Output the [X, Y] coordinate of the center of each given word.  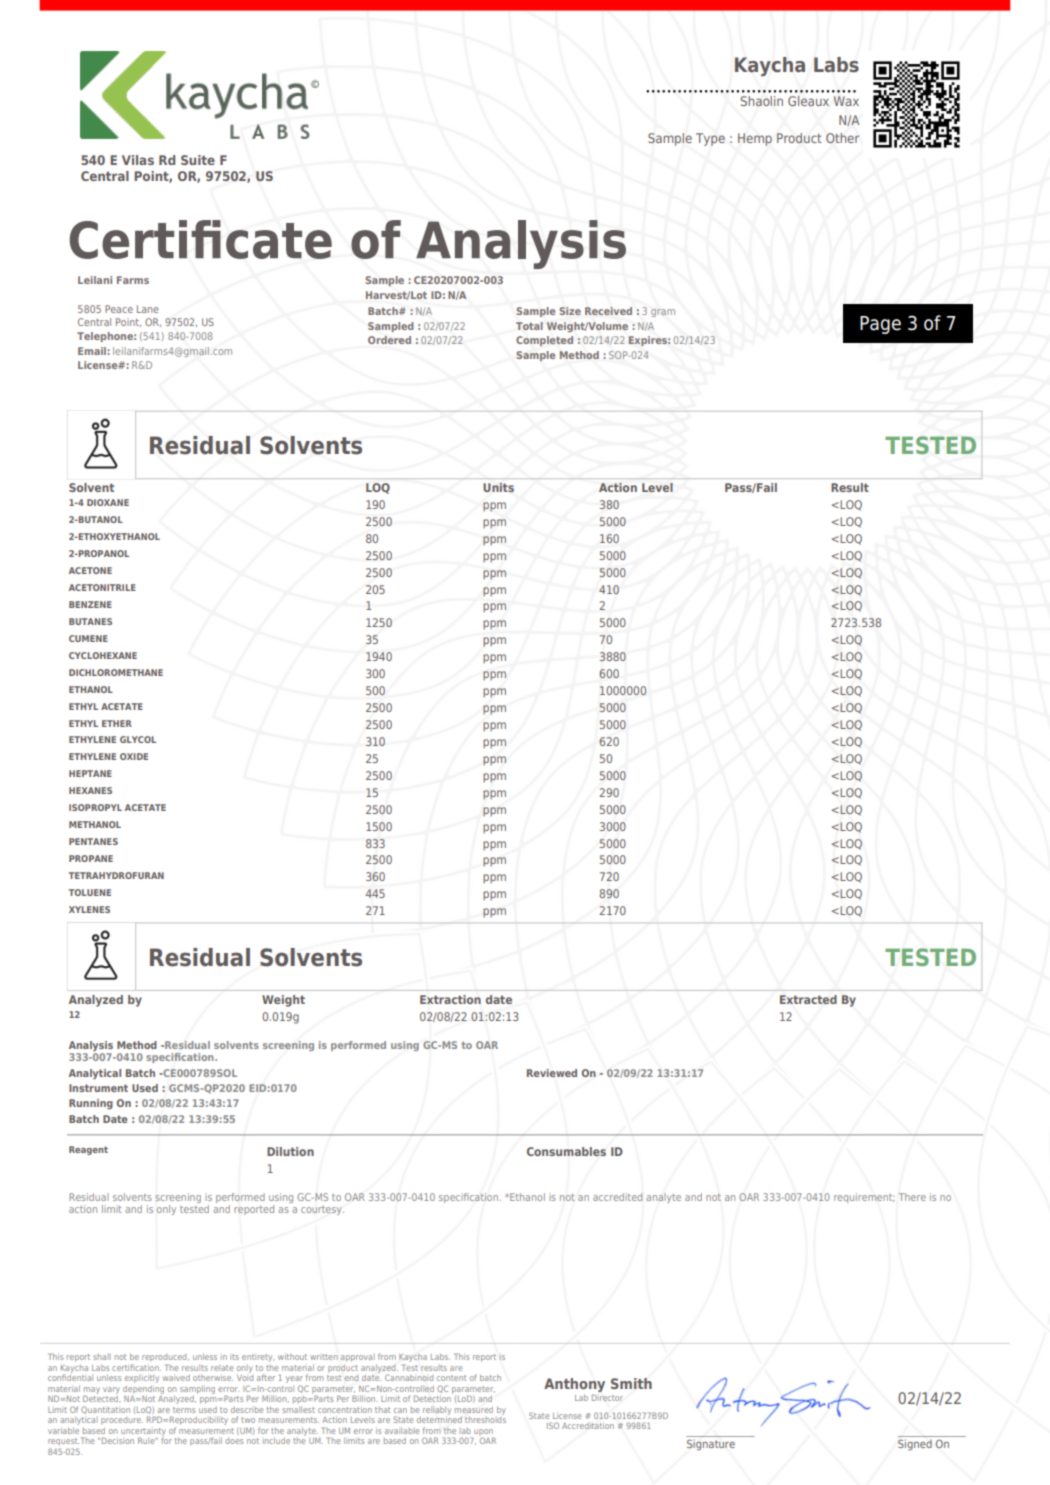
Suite [198, 160]
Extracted [808, 999]
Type [710, 139]
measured [474, 1409]
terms [184, 1410]
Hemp [755, 139]
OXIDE [134, 756]
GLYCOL [138, 739]
